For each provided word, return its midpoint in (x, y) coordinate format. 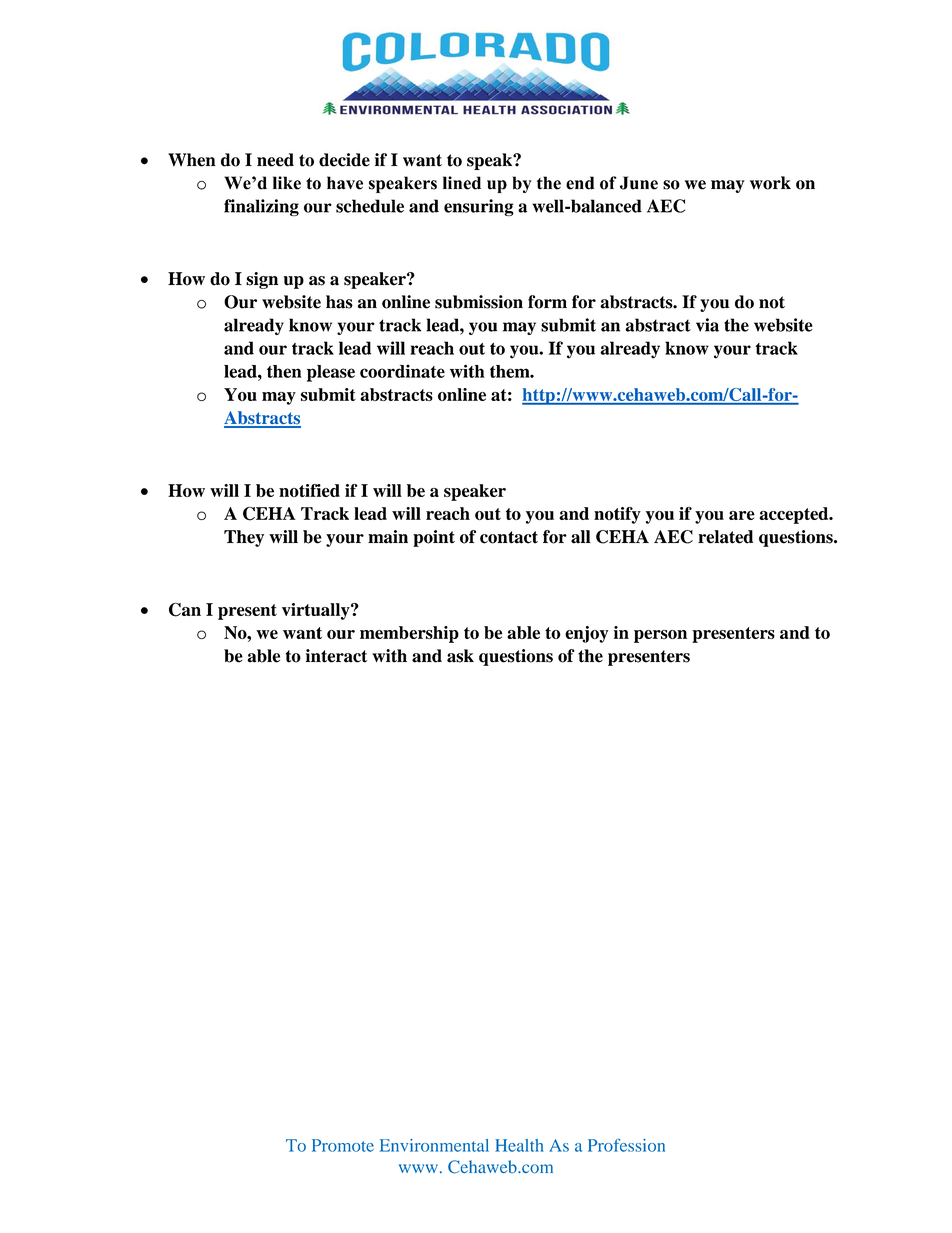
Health (519, 1145)
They (244, 538)
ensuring (479, 207)
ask (460, 656)
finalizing (261, 207)
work (770, 183)
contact (509, 537)
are (742, 515)
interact (337, 656)
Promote (343, 1145)
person (660, 636)
